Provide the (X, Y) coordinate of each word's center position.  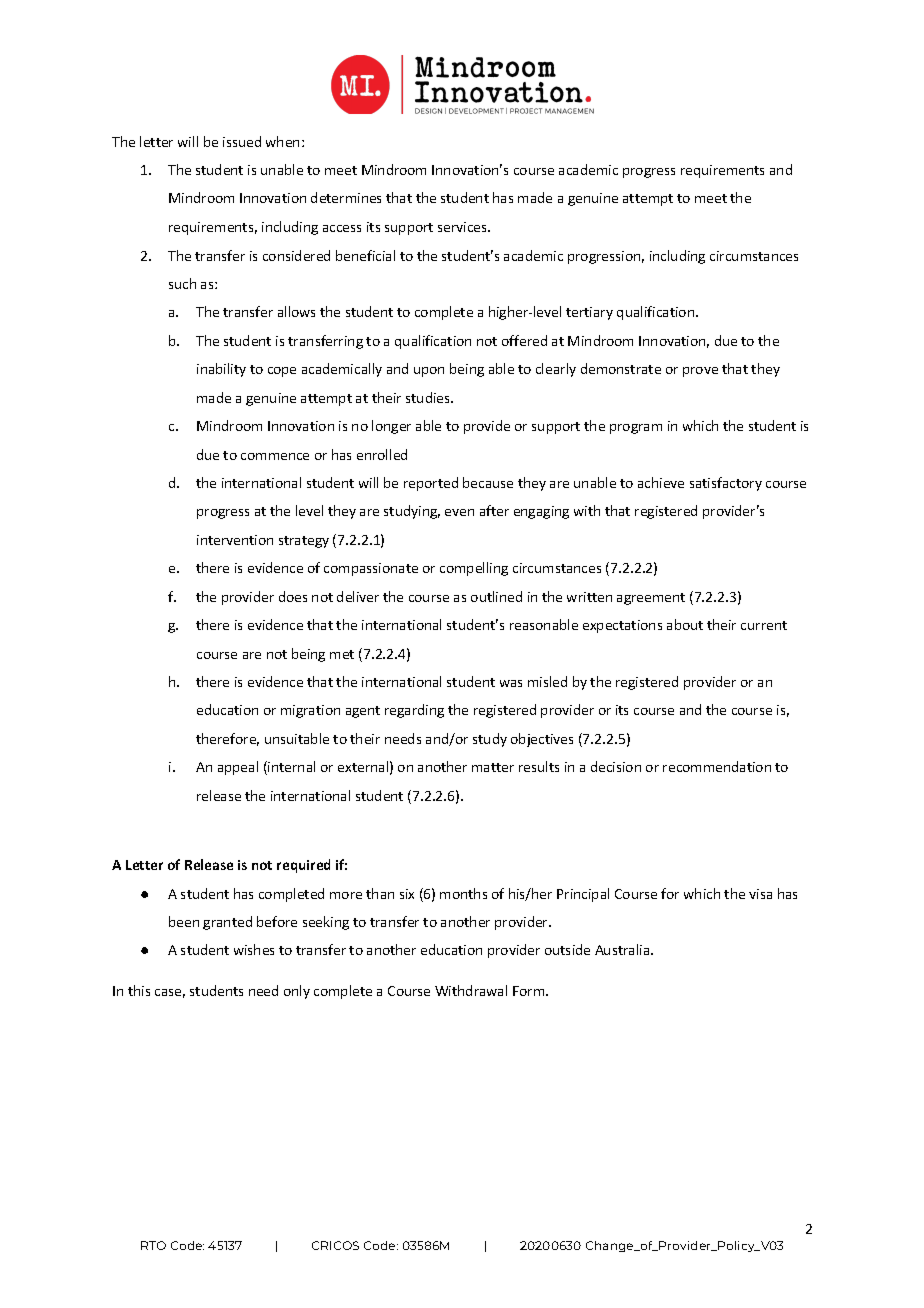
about (685, 624)
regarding (414, 711)
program (636, 429)
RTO (153, 1245)
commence (275, 456)
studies (429, 397)
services (464, 227)
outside (567, 949)
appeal (238, 768)
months (463, 893)
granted (227, 923)
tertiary (589, 313)
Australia (623, 949)
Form (530, 991)
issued (242, 141)
